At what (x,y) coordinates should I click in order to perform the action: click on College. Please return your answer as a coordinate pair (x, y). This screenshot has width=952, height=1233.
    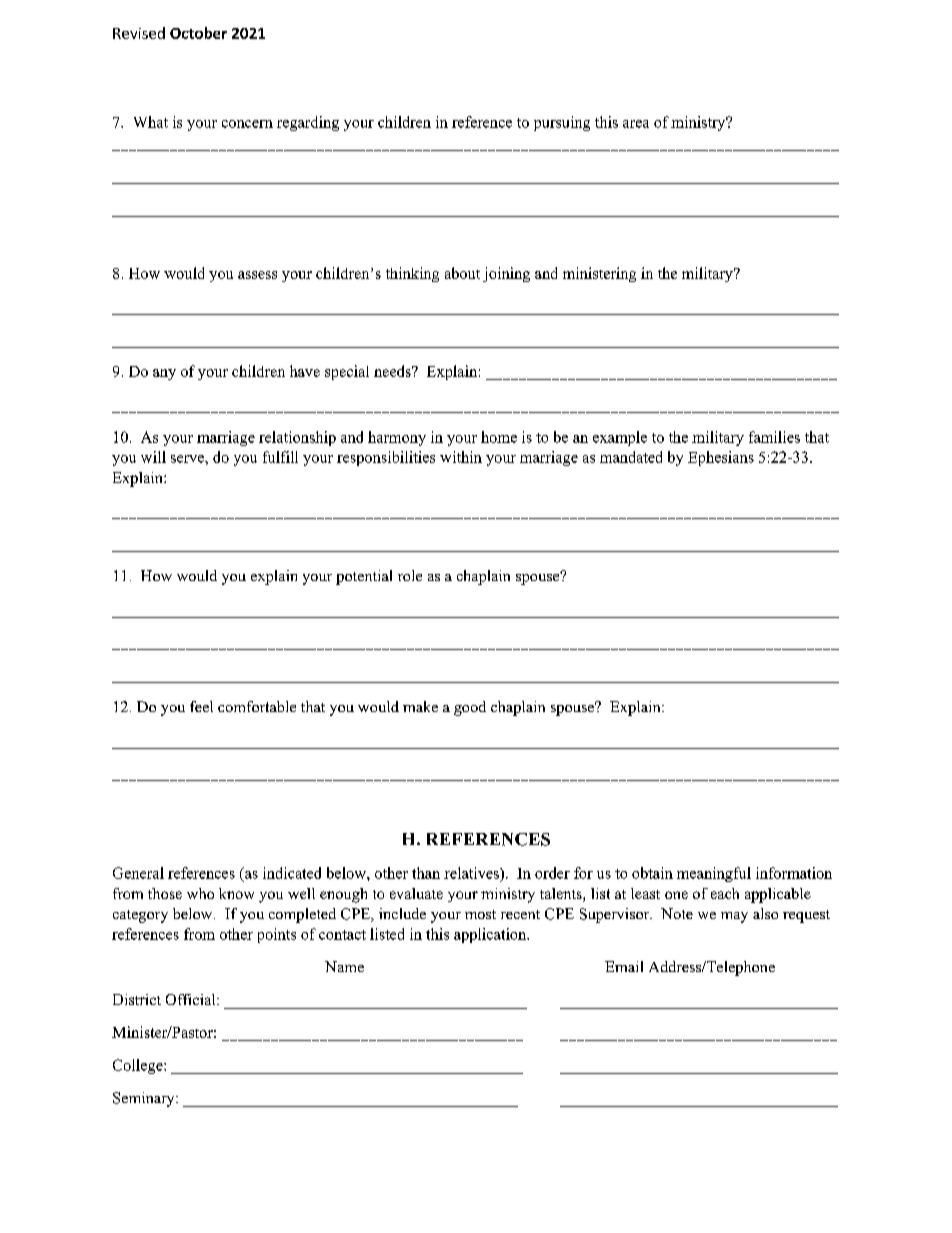
    Looking at the image, I should click on (139, 1066).
